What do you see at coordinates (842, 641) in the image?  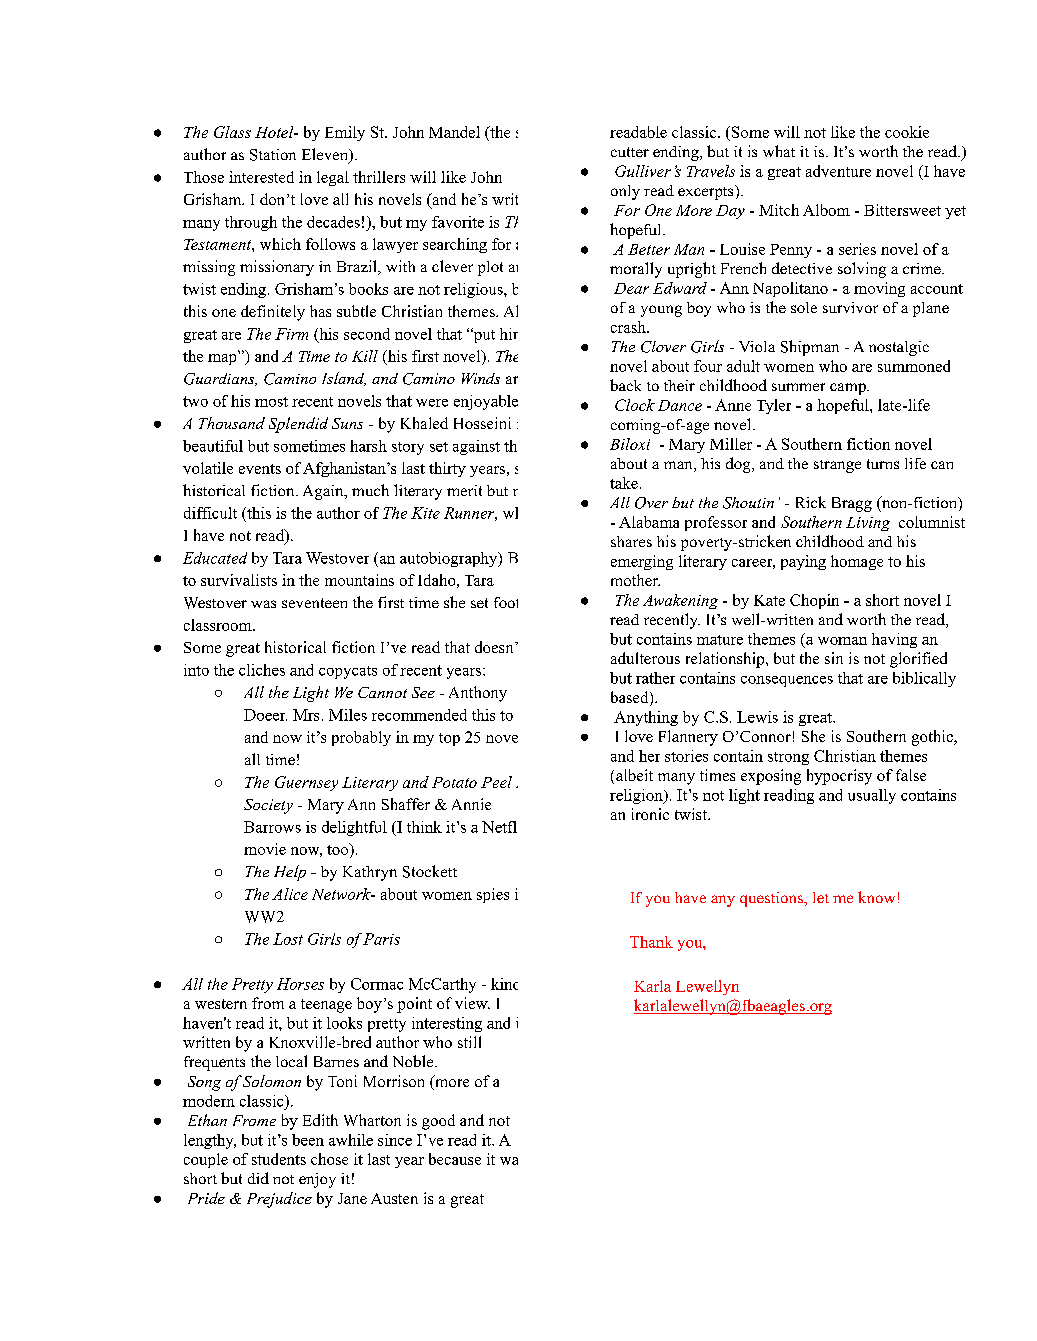 I see `woman` at bounding box center [842, 641].
